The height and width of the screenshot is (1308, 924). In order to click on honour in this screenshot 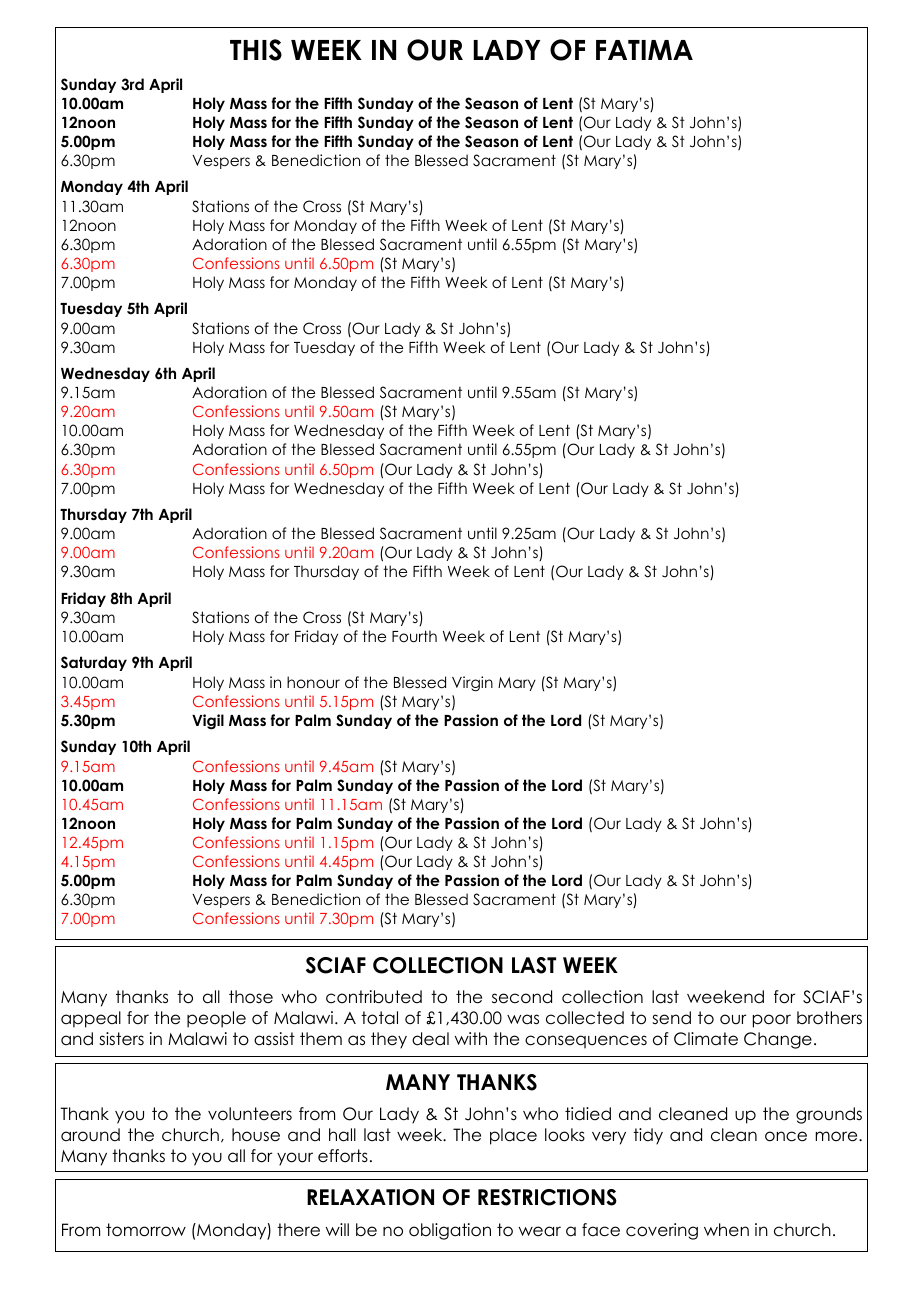, I will do `click(313, 682)`.
